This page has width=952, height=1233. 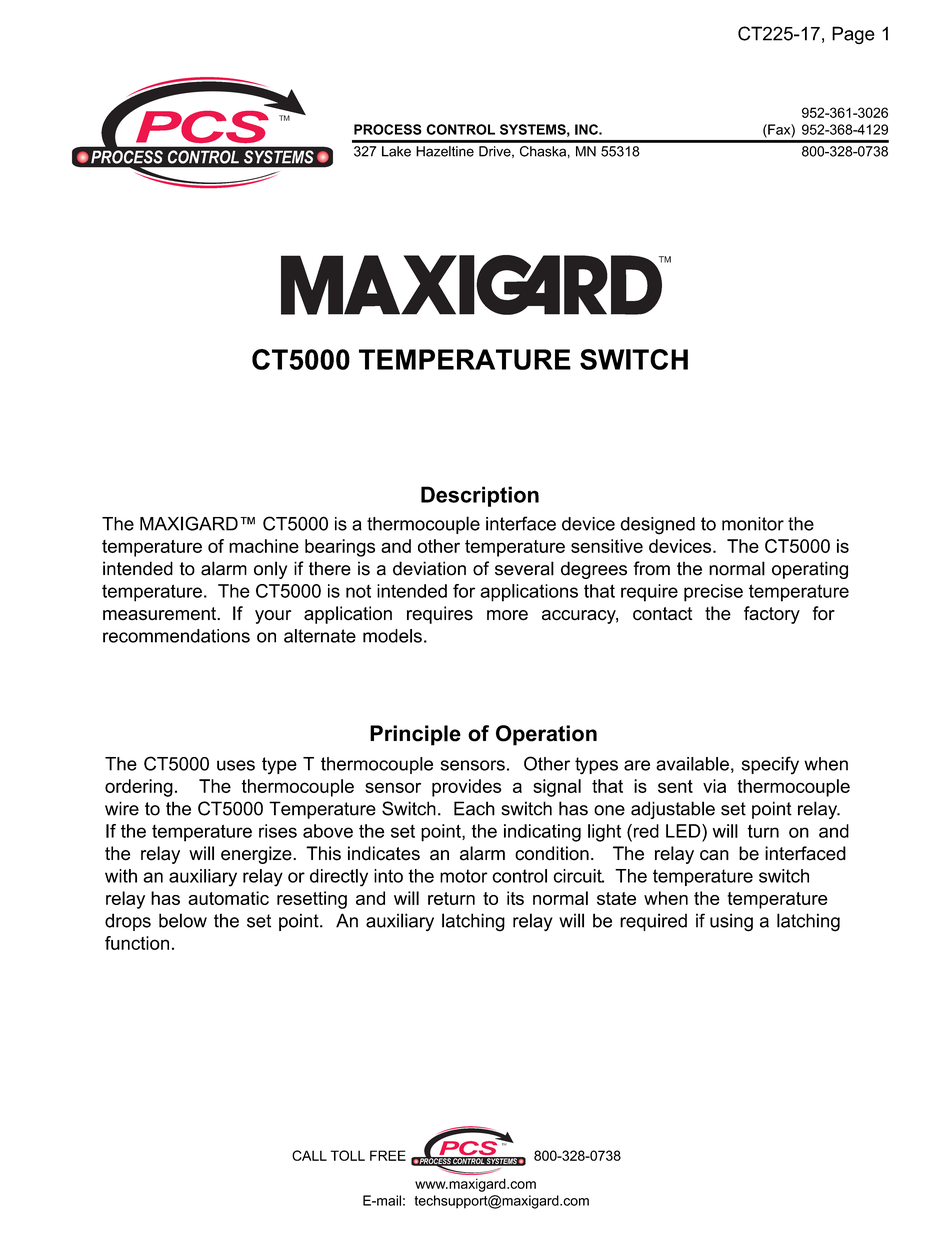 What do you see at coordinates (309, 1155) in the page?
I see `CALL` at bounding box center [309, 1155].
